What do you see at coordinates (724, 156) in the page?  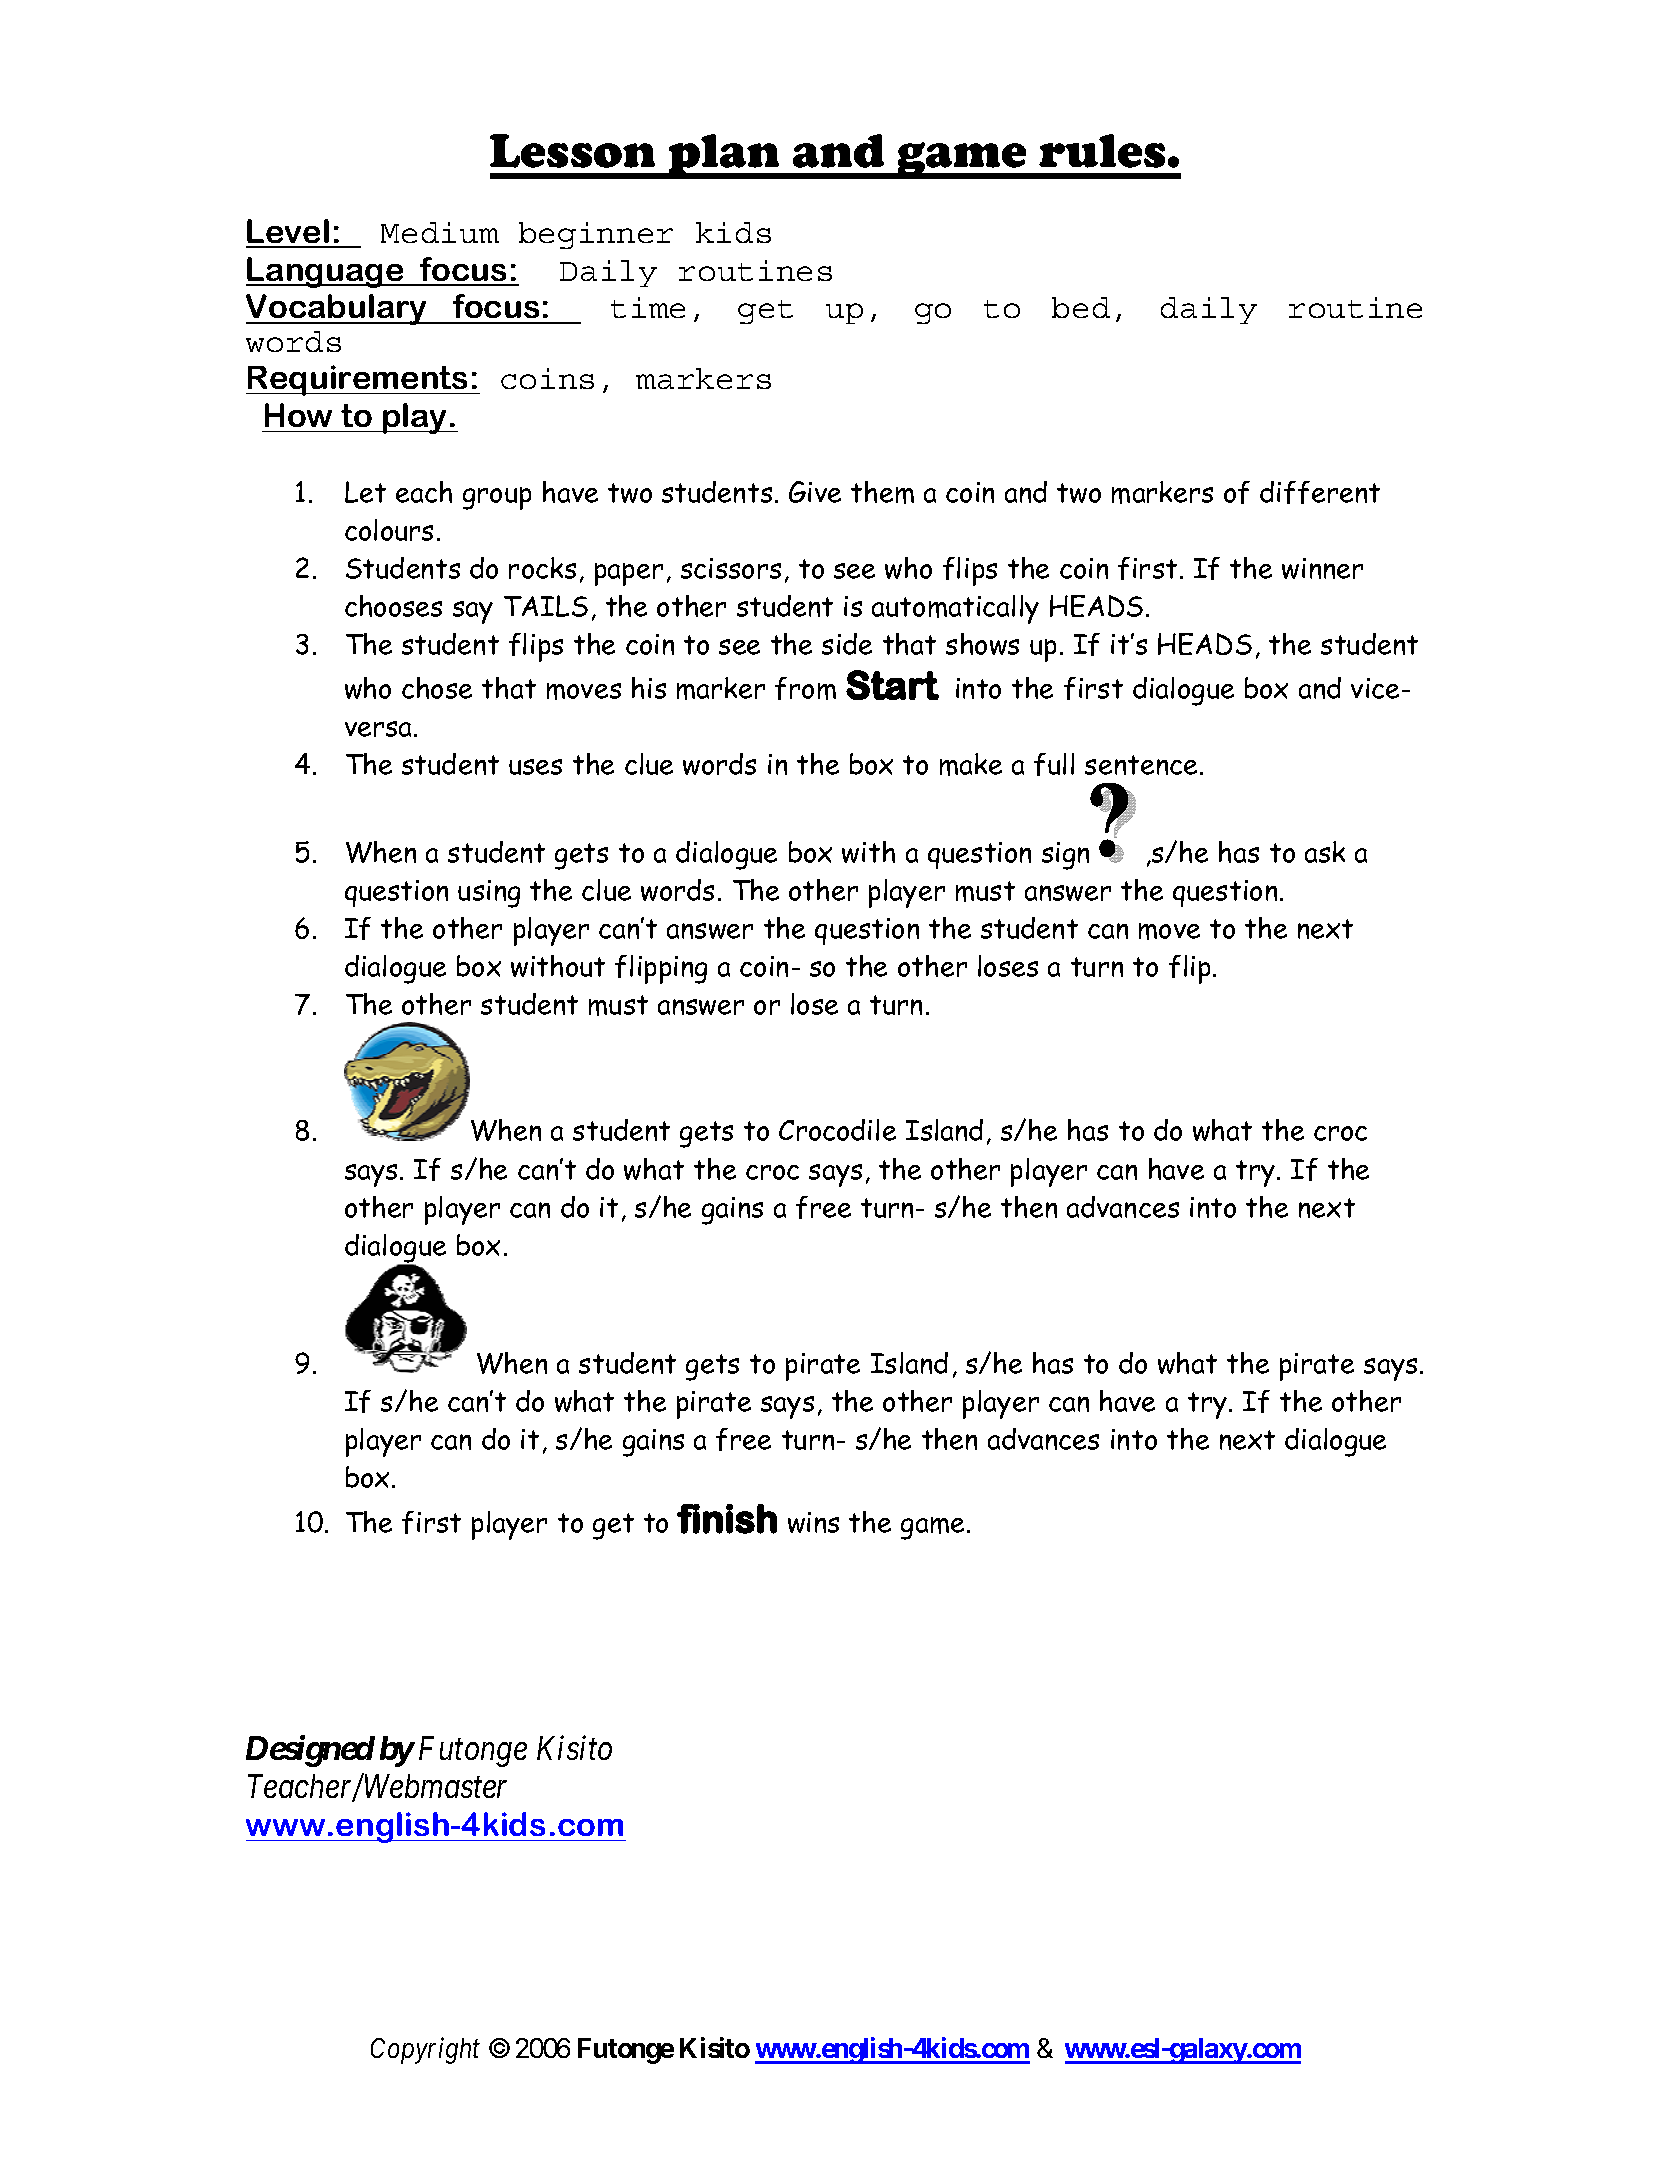 I see `plan` at bounding box center [724, 156].
